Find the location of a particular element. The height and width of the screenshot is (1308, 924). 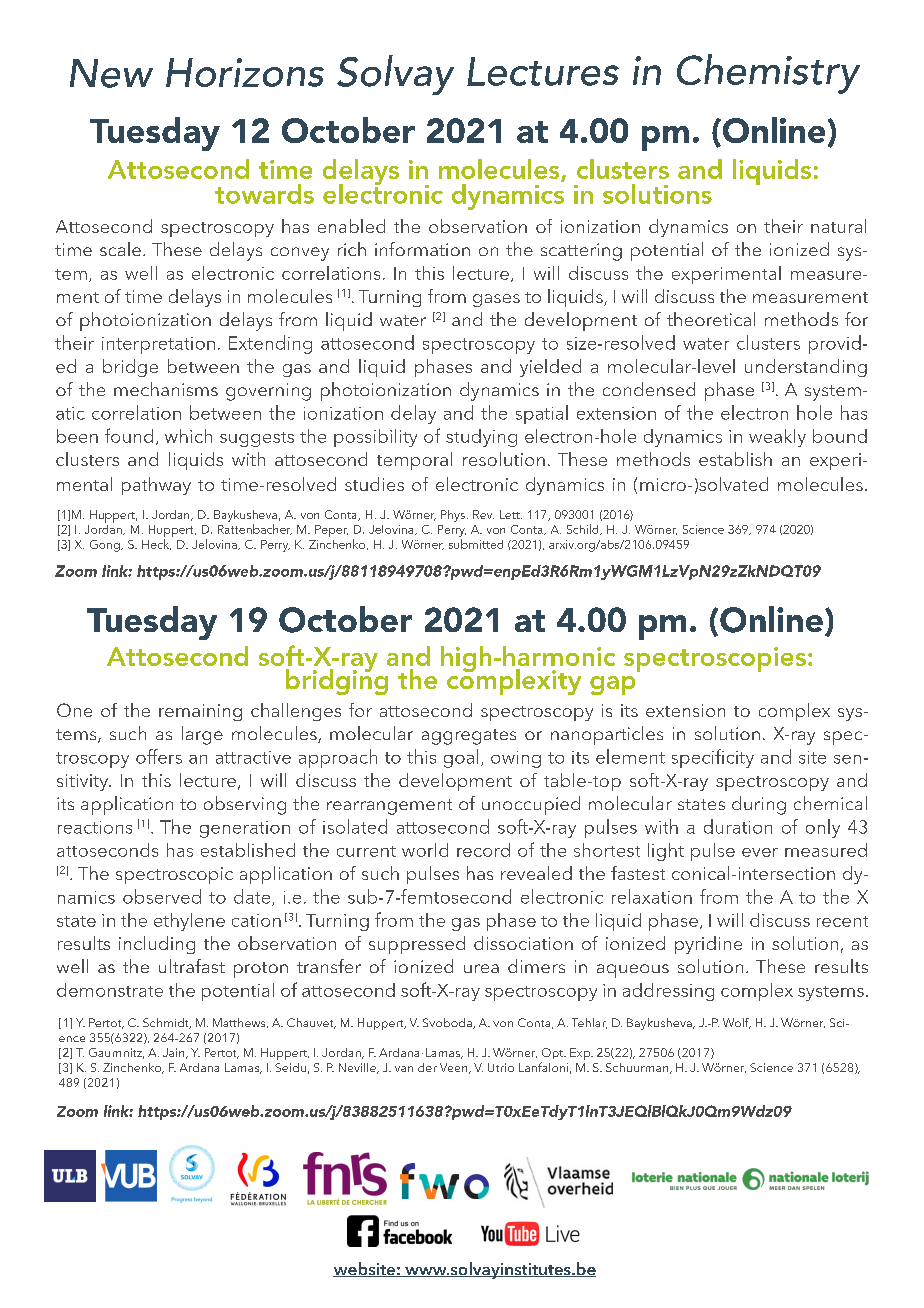

weakly is located at coordinates (777, 438).
